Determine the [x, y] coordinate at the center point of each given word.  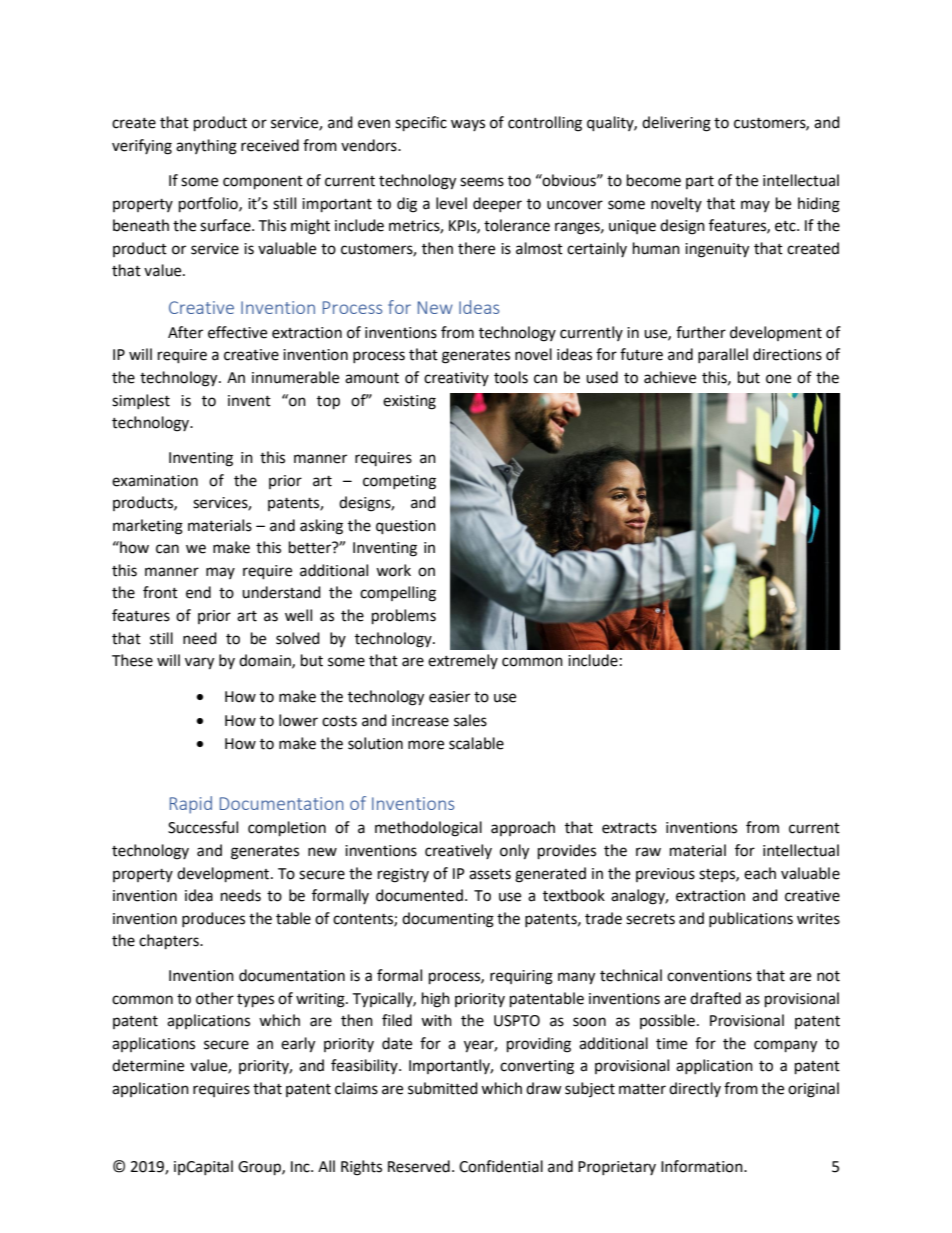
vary [199, 663]
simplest [141, 401]
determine [148, 1065]
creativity [456, 379]
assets [490, 874]
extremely [463, 661]
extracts [629, 828]
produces [213, 919]
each [760, 873]
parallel [723, 355]
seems [482, 182]
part [700, 182]
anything [206, 147]
